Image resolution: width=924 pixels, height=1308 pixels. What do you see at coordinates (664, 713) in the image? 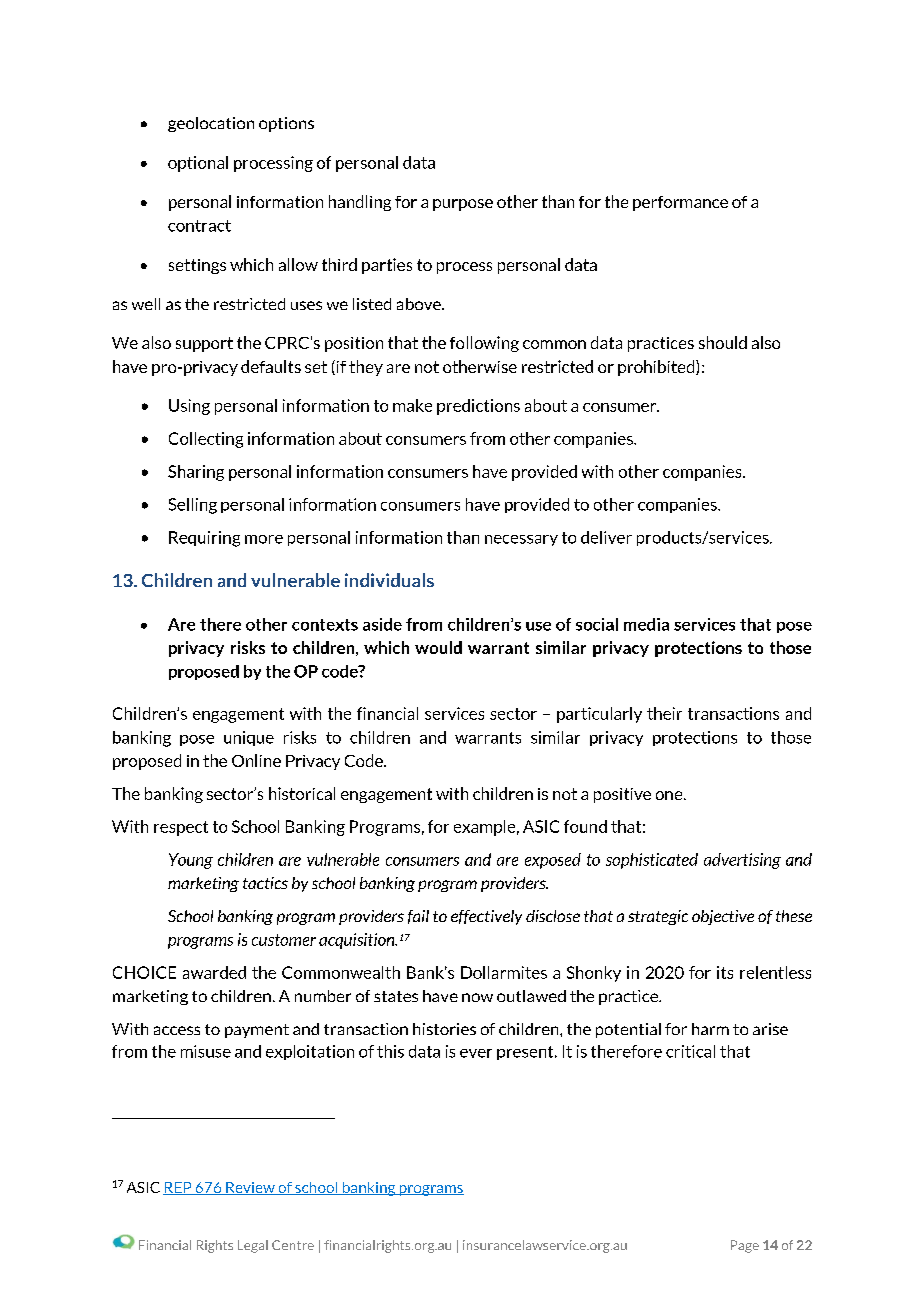
I see `their` at bounding box center [664, 713].
